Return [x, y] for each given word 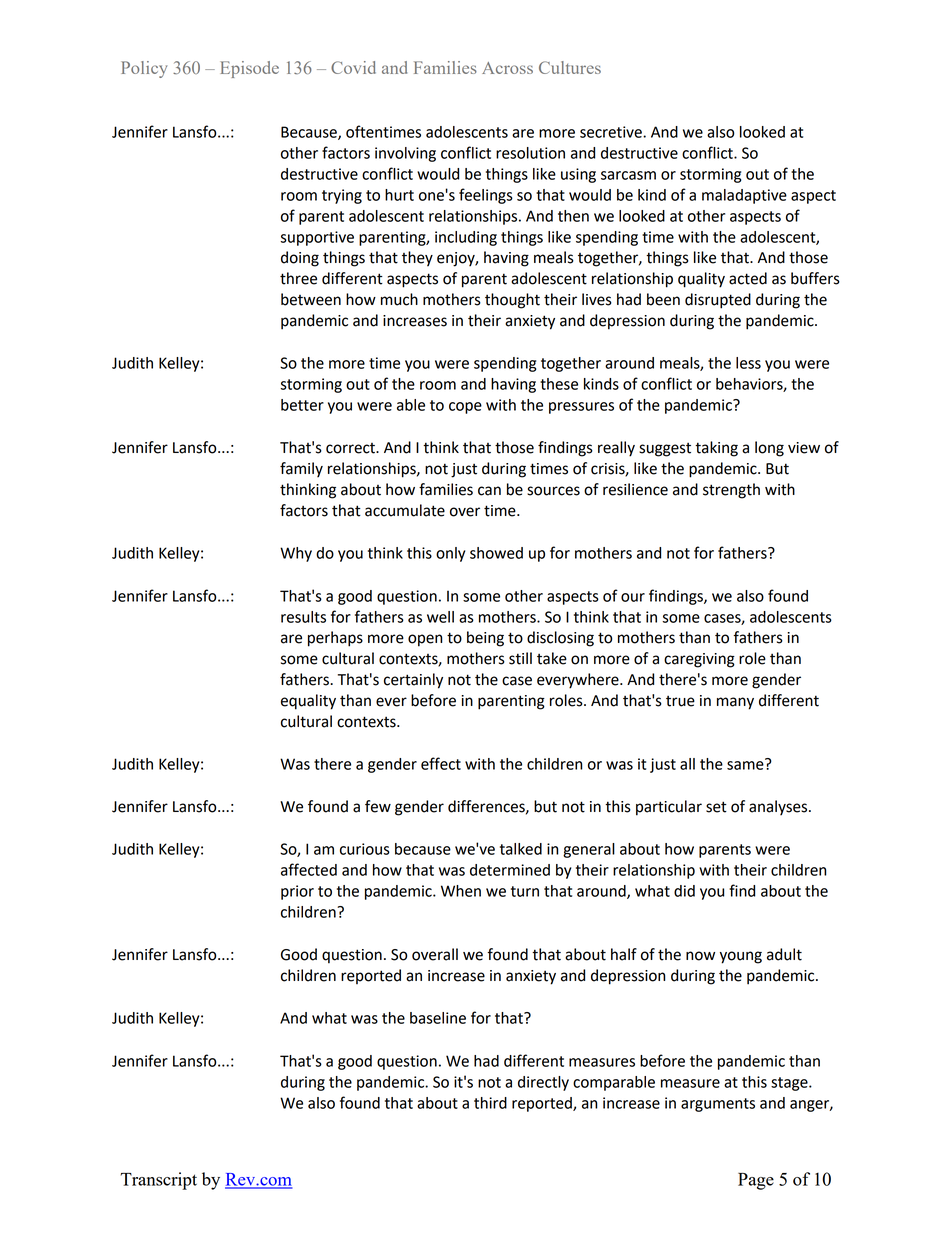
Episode [249, 69]
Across [507, 68]
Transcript [159, 1181]
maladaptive [744, 196]
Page [756, 1181]
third [490, 1103]
